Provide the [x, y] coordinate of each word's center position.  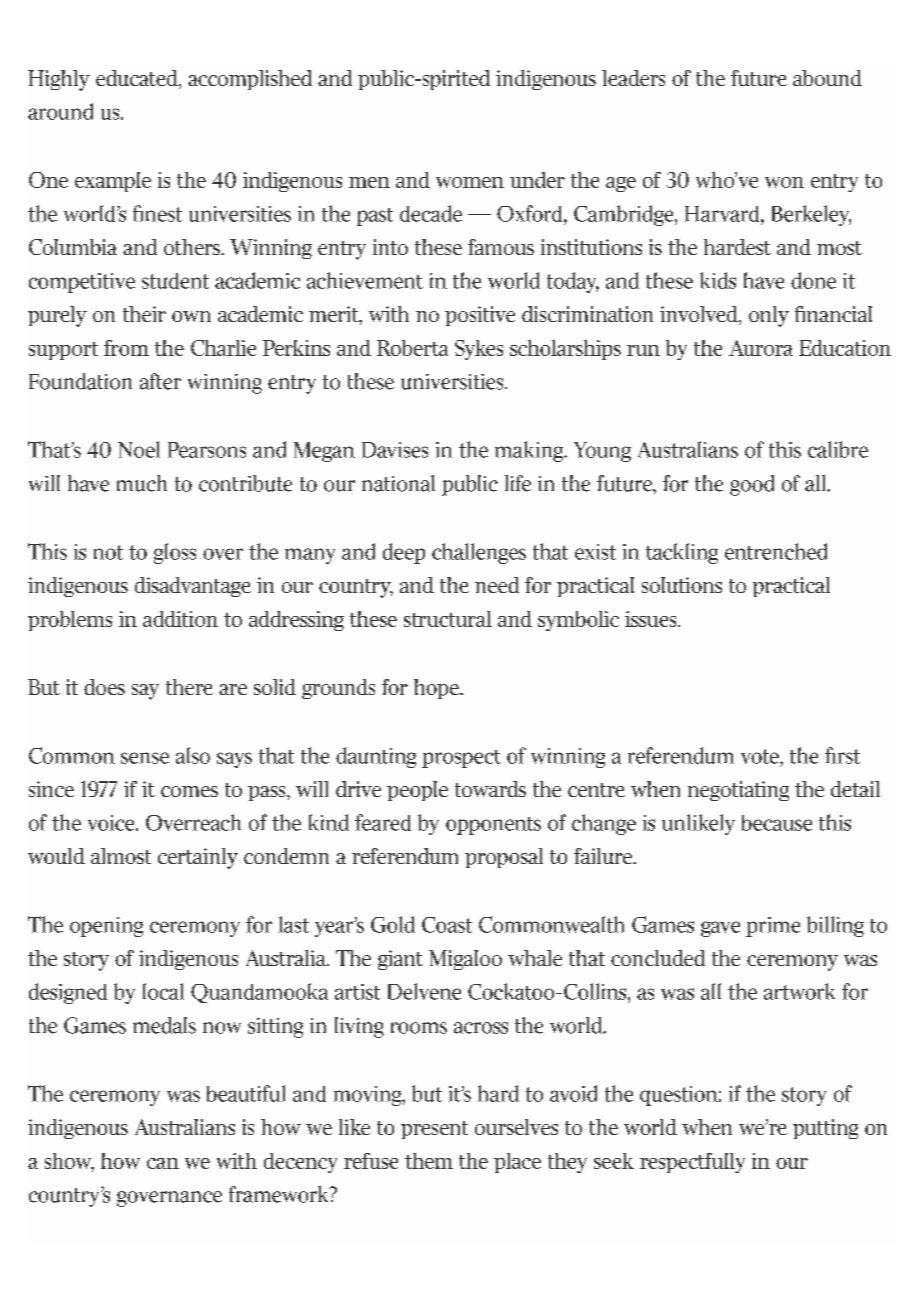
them [429, 1161]
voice [112, 823]
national [398, 483]
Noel [139, 449]
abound [827, 78]
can [163, 1163]
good [752, 485]
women [470, 182]
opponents [493, 826]
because [777, 823]
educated [138, 79]
